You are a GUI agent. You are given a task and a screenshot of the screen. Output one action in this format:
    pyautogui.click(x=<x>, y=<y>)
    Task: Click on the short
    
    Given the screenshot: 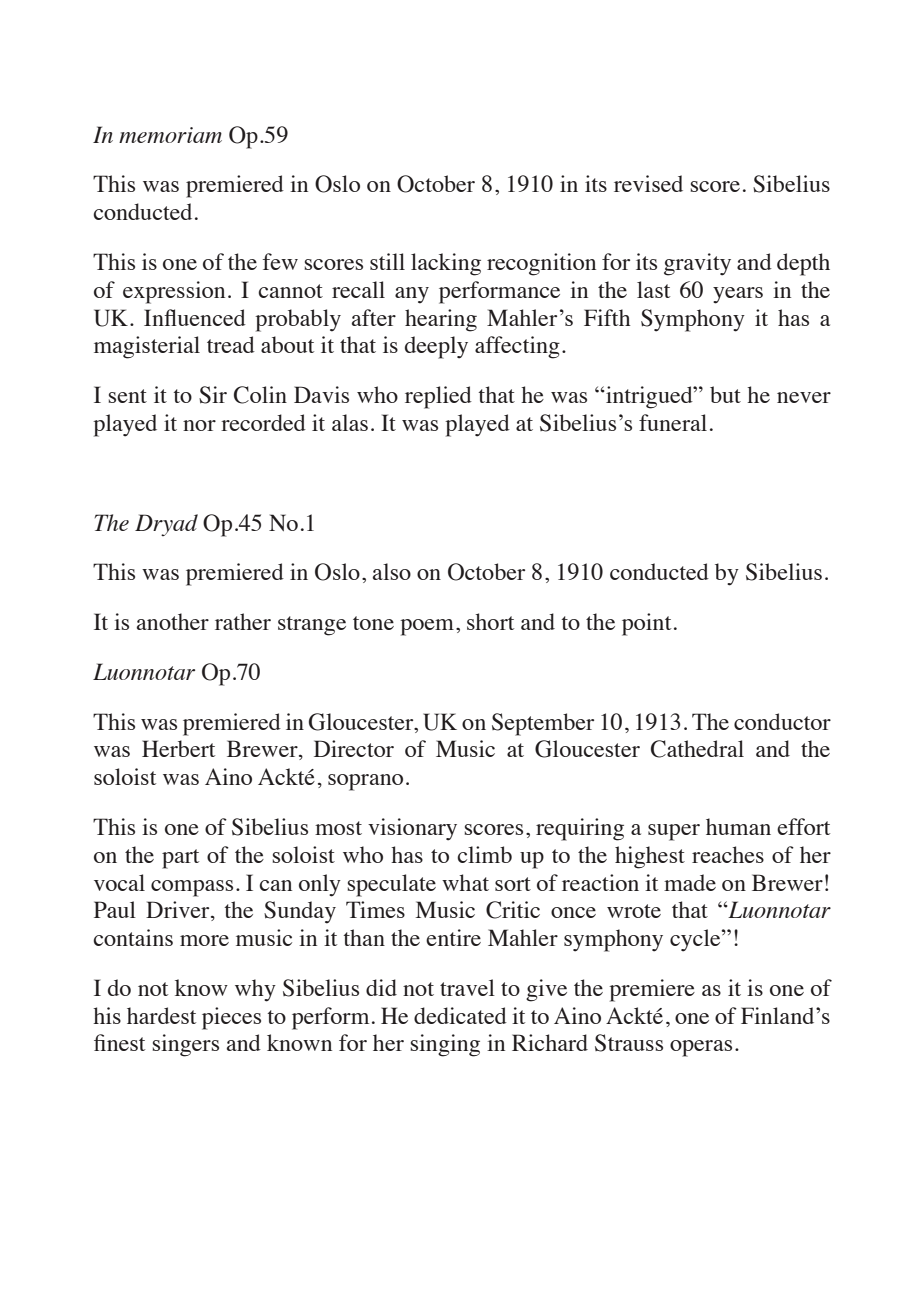 What is the action you would take?
    pyautogui.click(x=490, y=621)
